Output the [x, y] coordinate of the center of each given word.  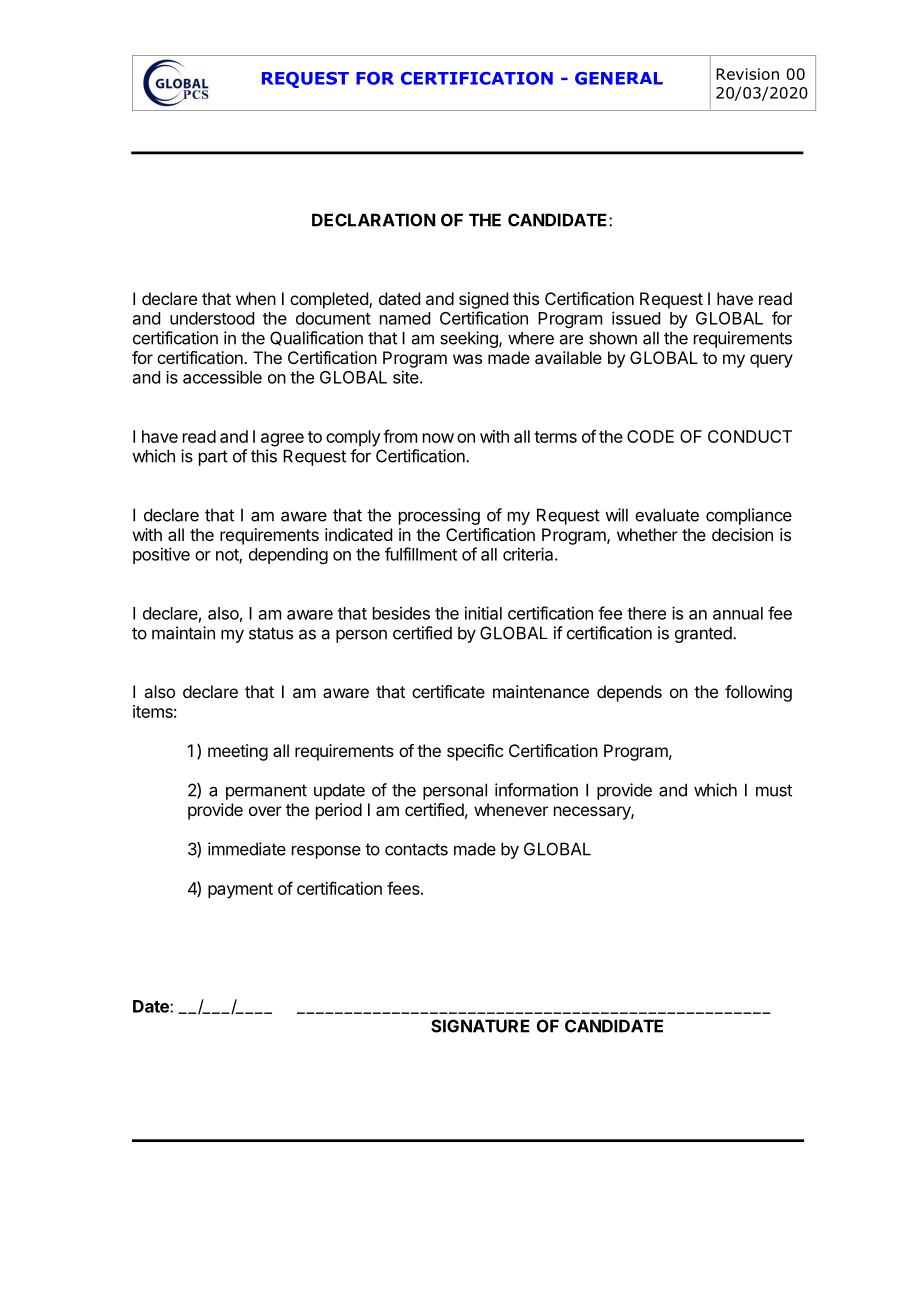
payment [240, 891]
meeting [238, 752]
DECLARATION [373, 220]
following [758, 693]
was [467, 359]
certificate [448, 691]
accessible [222, 377]
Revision [747, 74]
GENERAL [619, 78]
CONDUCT [750, 436]
